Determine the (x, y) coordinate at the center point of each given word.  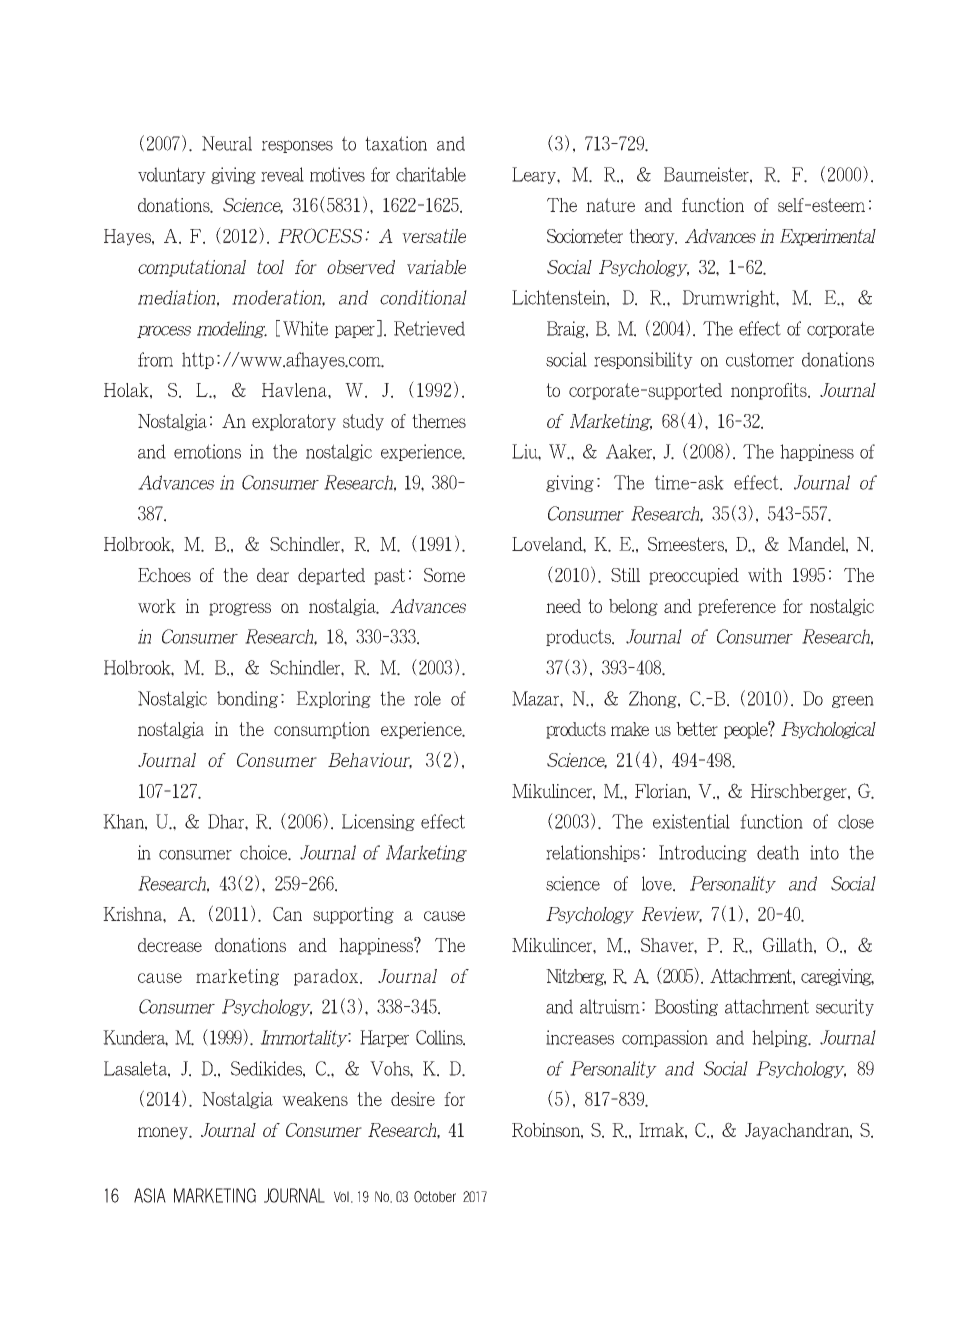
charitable (431, 174)
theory (653, 237)
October (435, 1197)
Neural (227, 143)
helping (781, 1038)
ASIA (150, 1195)
